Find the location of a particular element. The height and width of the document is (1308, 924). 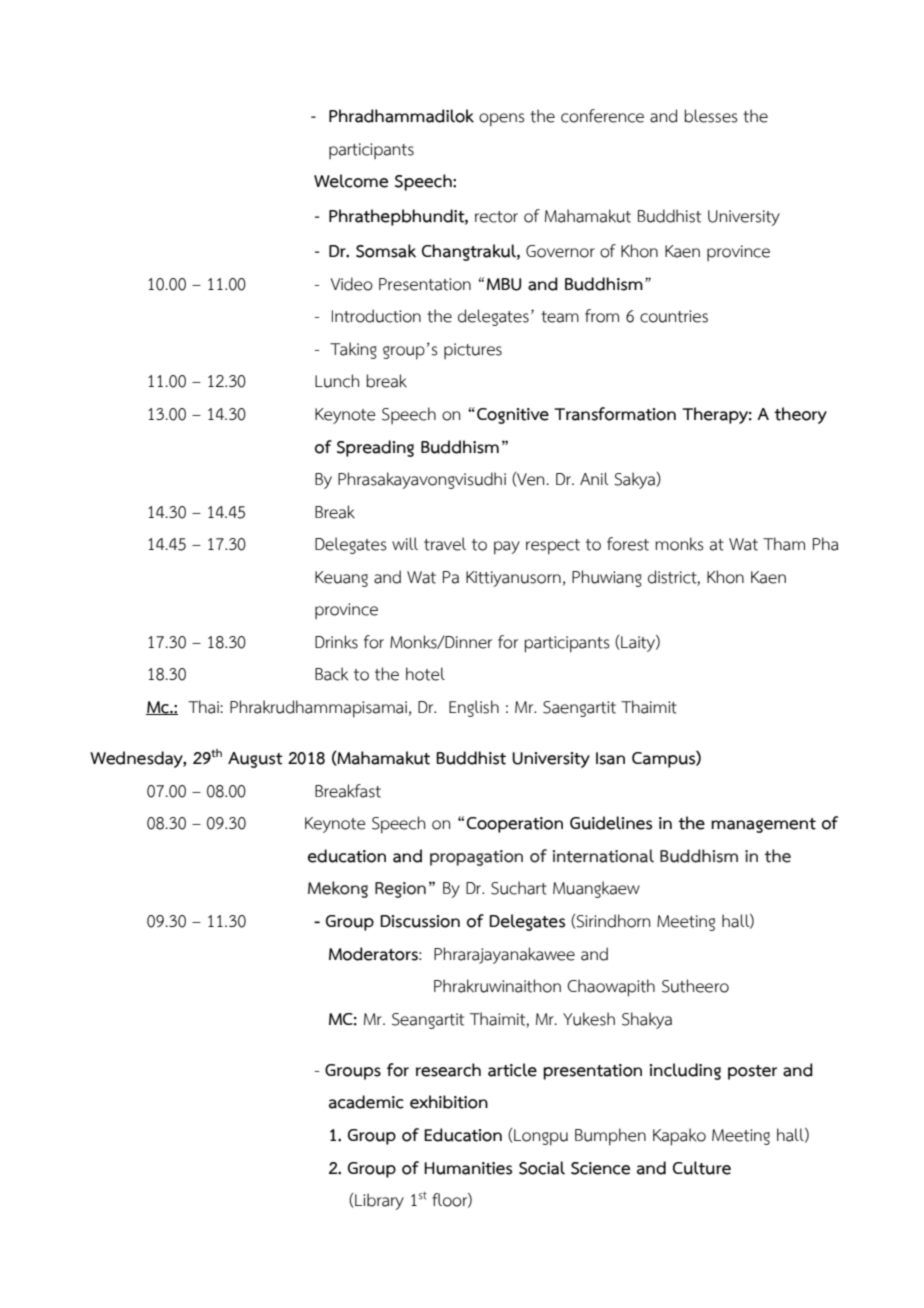

Mekong is located at coordinates (338, 889).
